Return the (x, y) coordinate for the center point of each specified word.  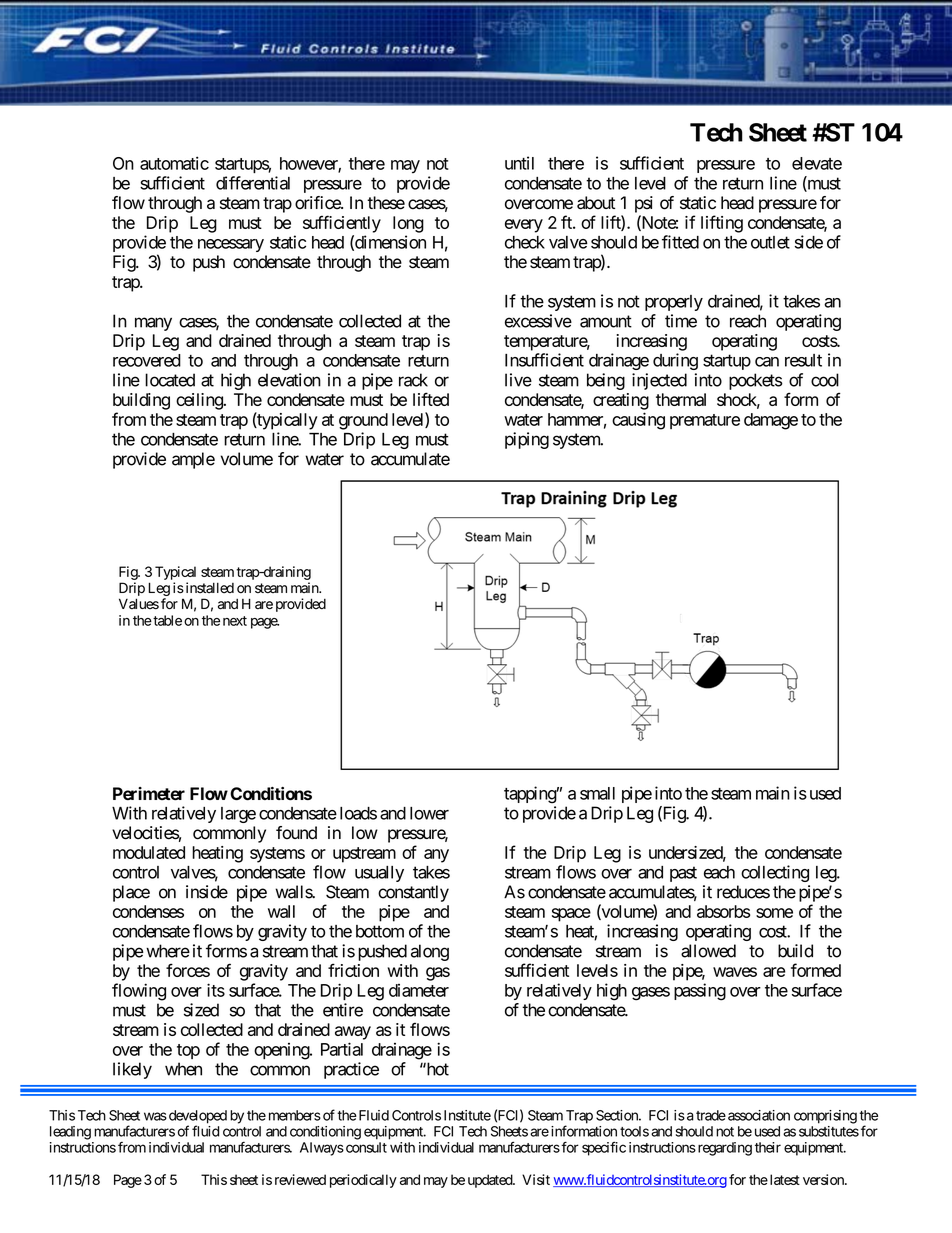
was (155, 1116)
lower (429, 813)
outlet (770, 242)
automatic (174, 163)
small (597, 793)
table (166, 620)
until (519, 163)
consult (365, 1147)
